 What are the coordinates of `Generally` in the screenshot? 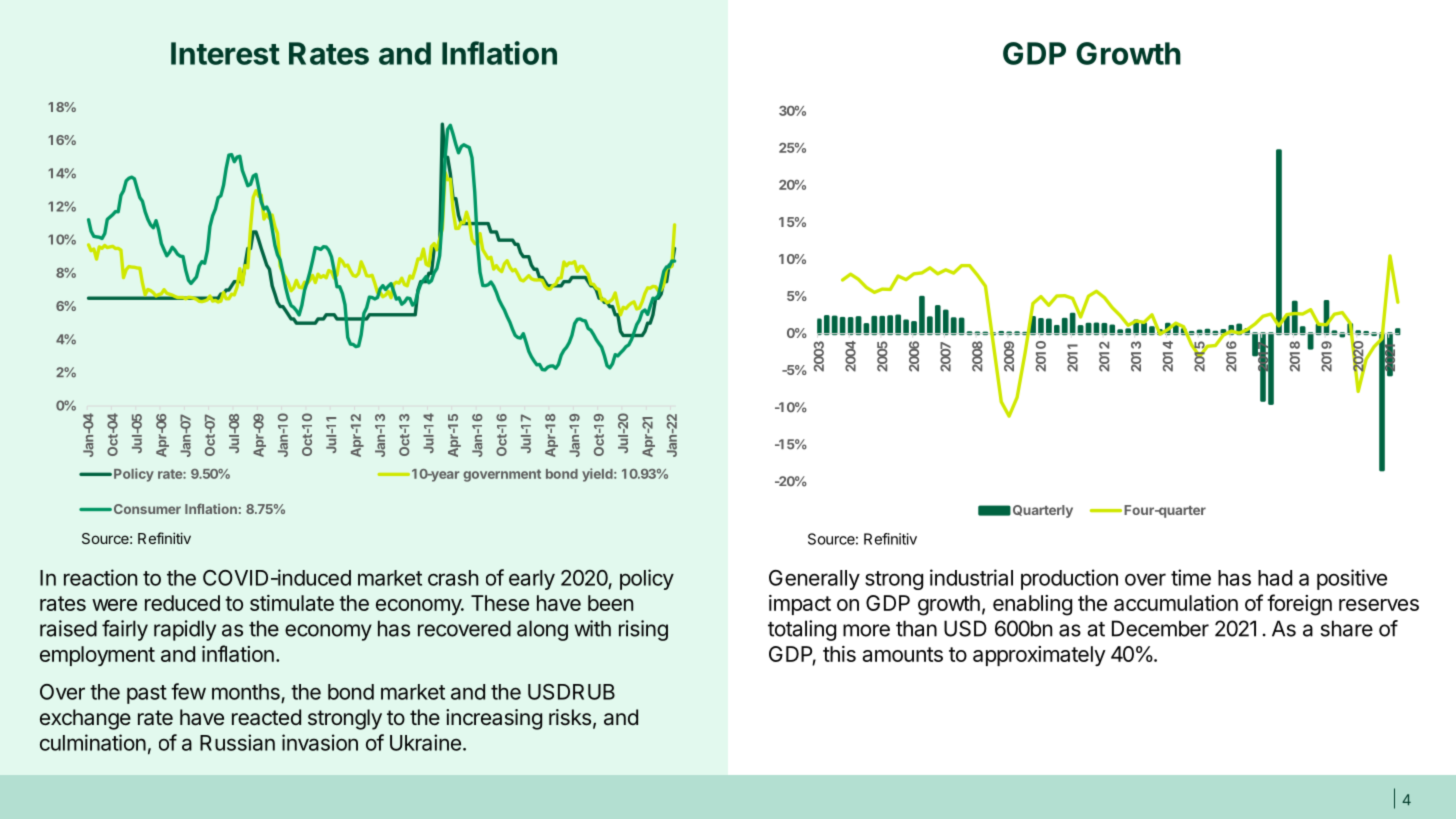 It's located at (814, 580).
